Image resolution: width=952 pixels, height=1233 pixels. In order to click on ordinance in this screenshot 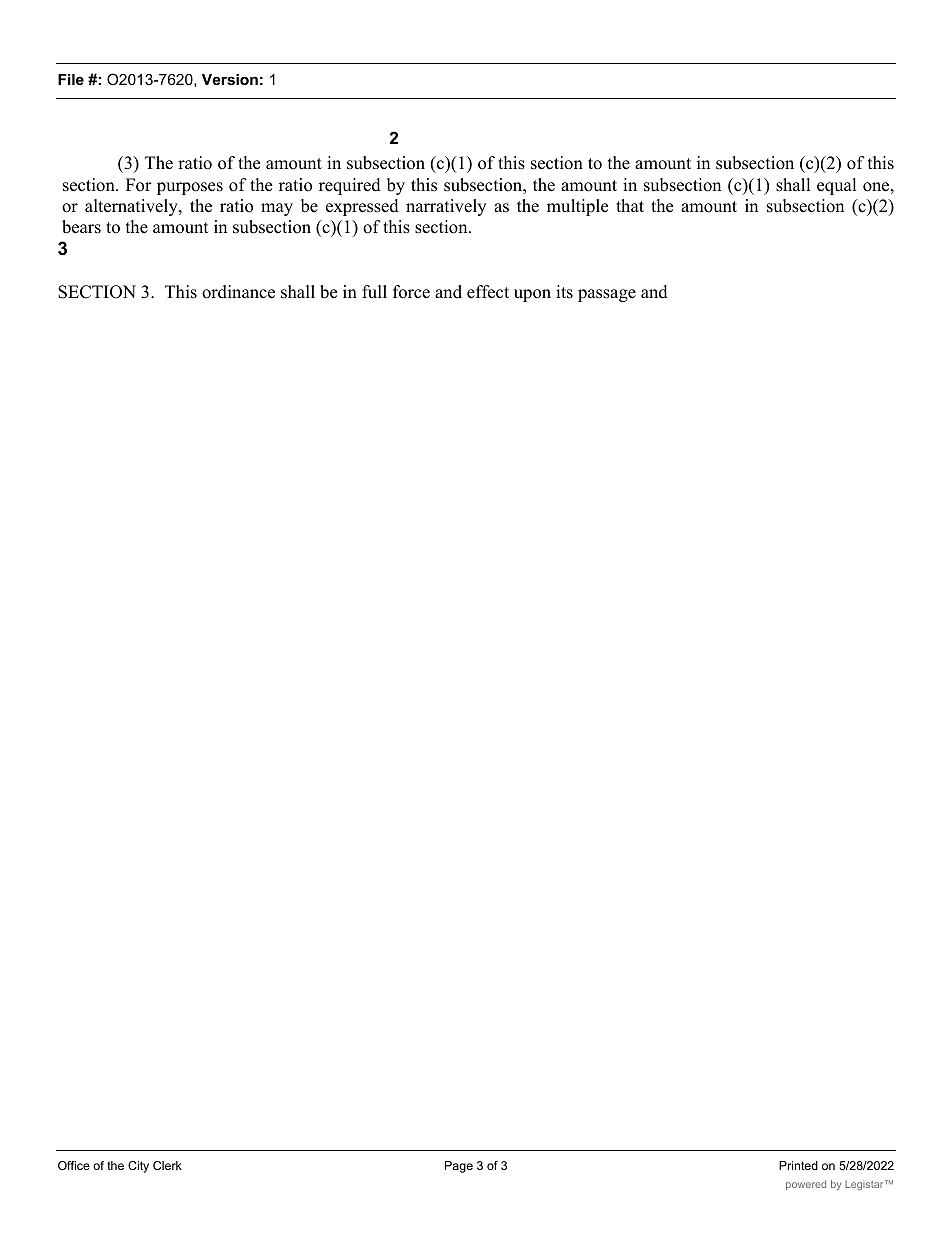, I will do `click(238, 292)`.
